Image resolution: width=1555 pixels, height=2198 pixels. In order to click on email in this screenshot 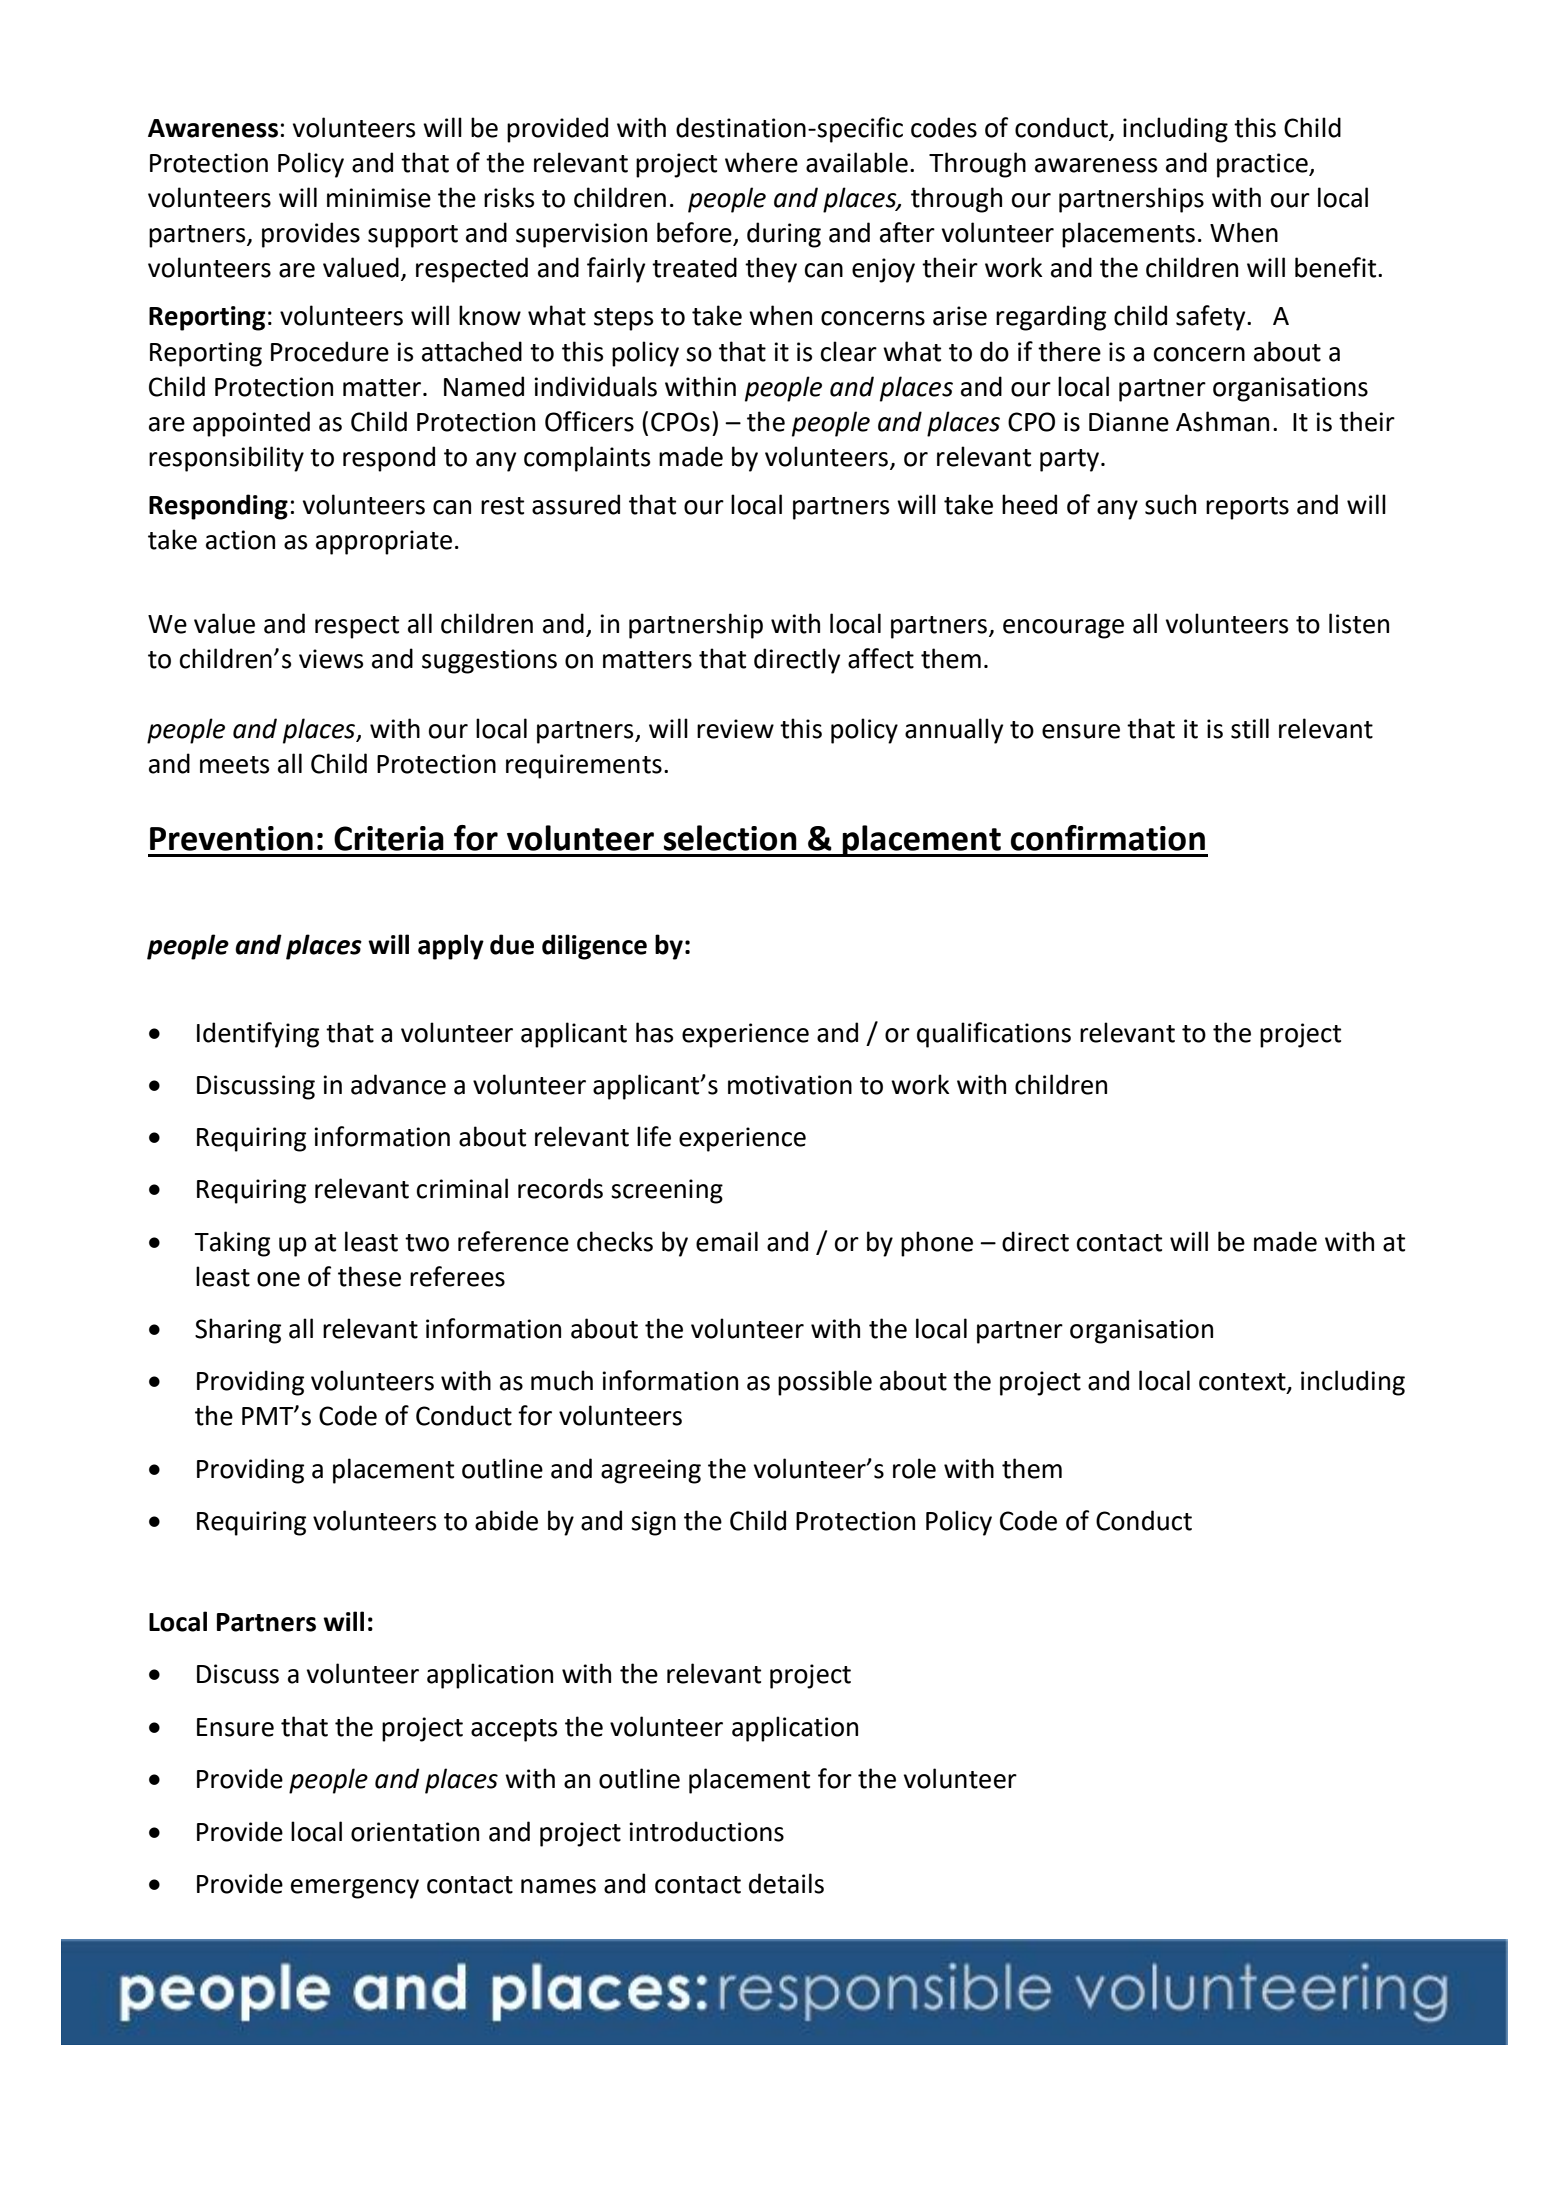, I will do `click(727, 1241)`.
